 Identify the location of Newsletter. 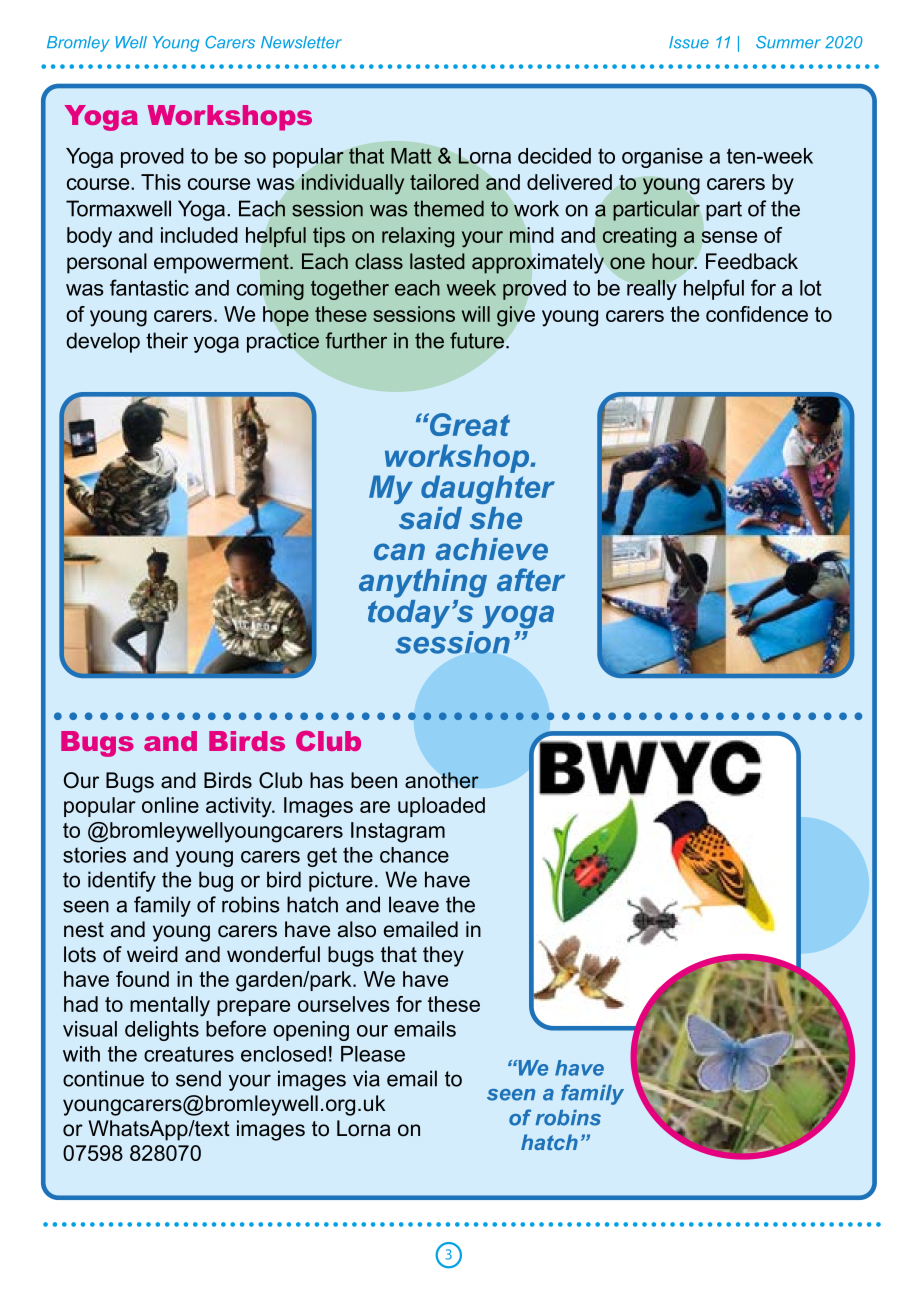
(301, 42).
